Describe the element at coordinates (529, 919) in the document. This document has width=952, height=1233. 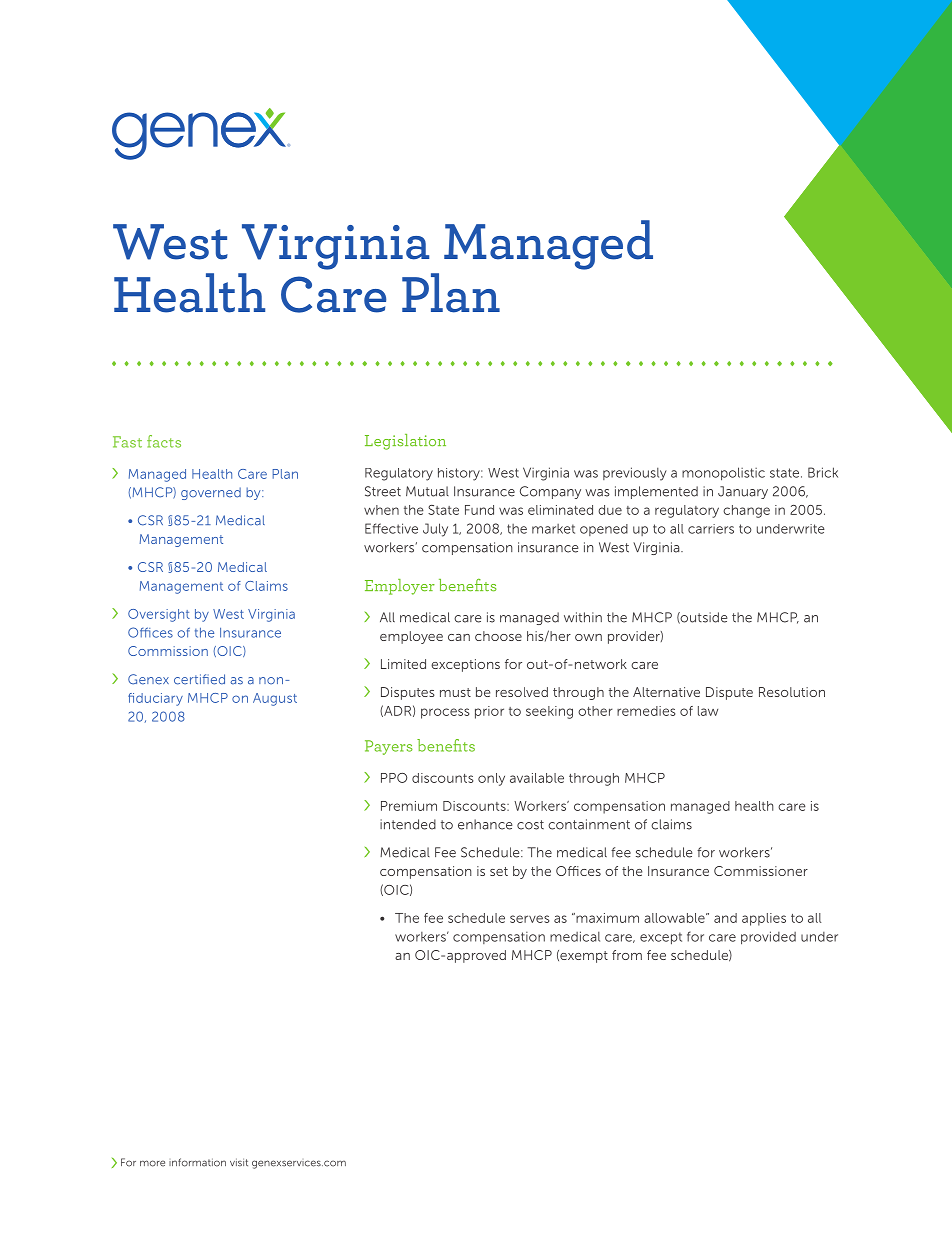
I see `serves` at that location.
